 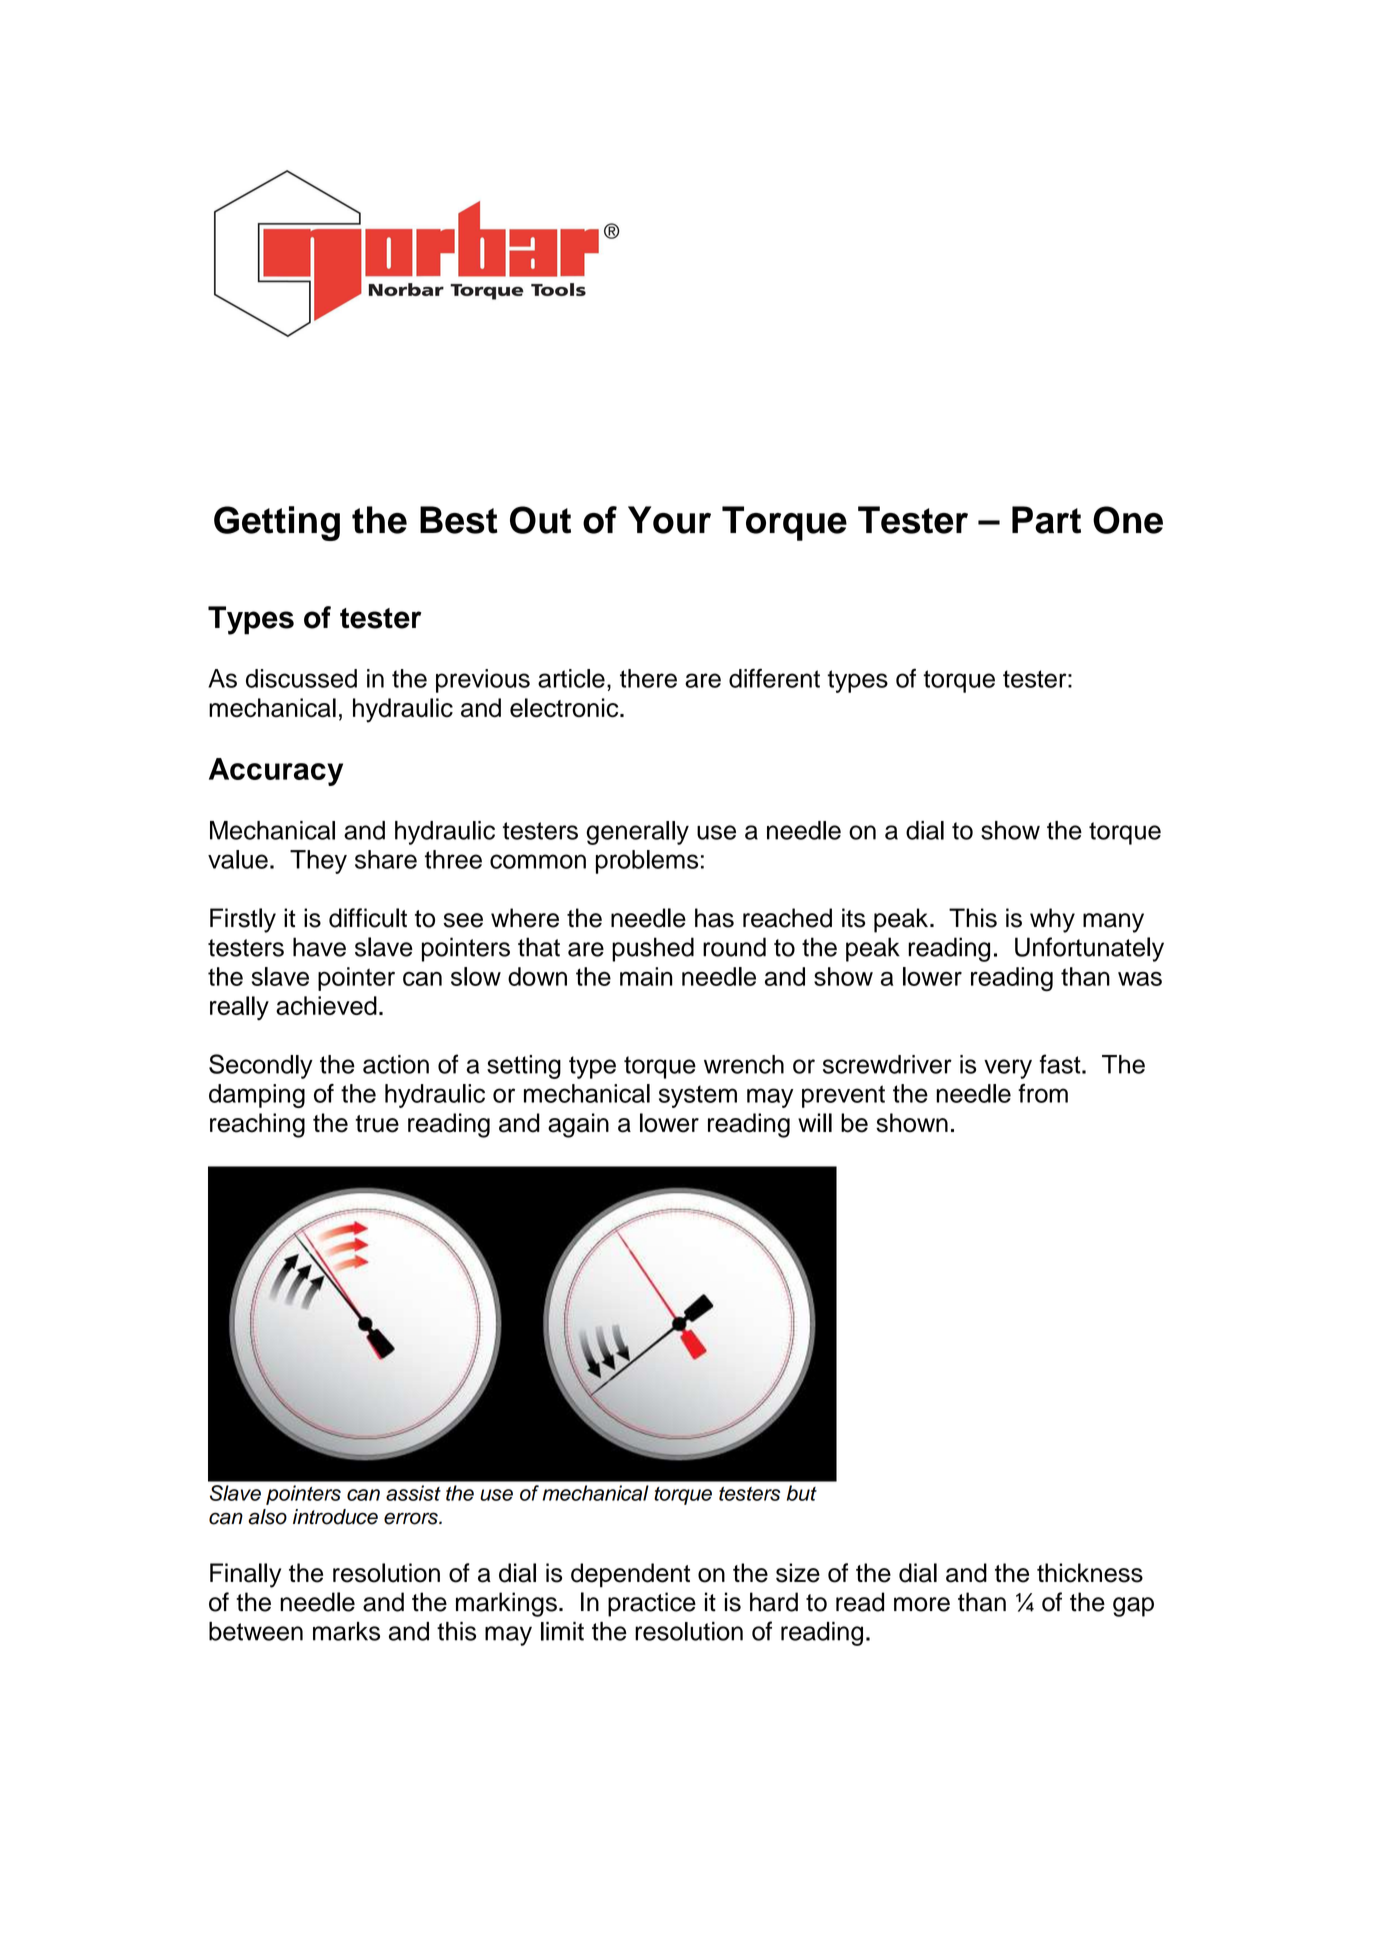 I want to click on system, so click(x=698, y=1096).
